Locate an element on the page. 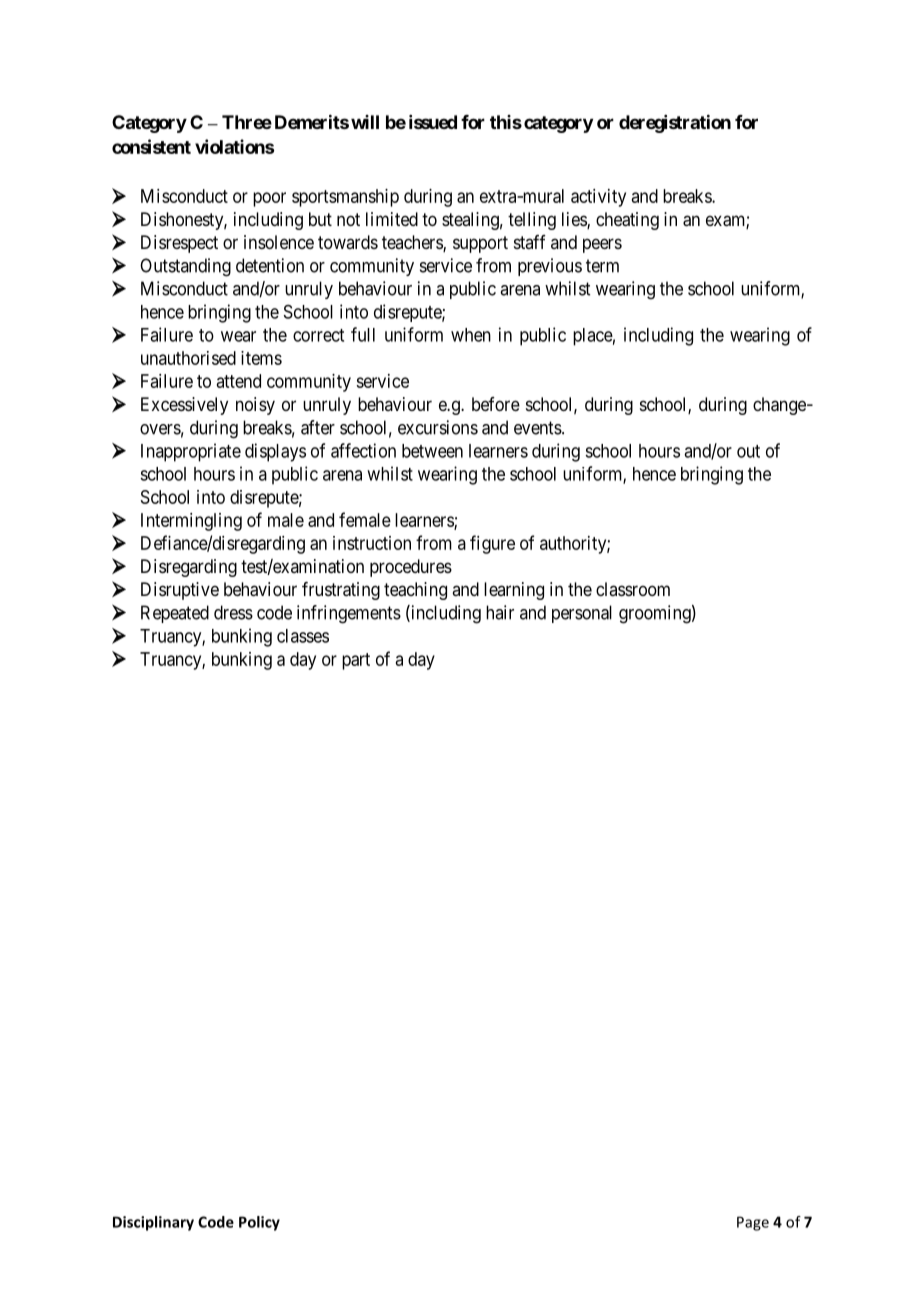  cheating is located at coordinates (627, 221).
